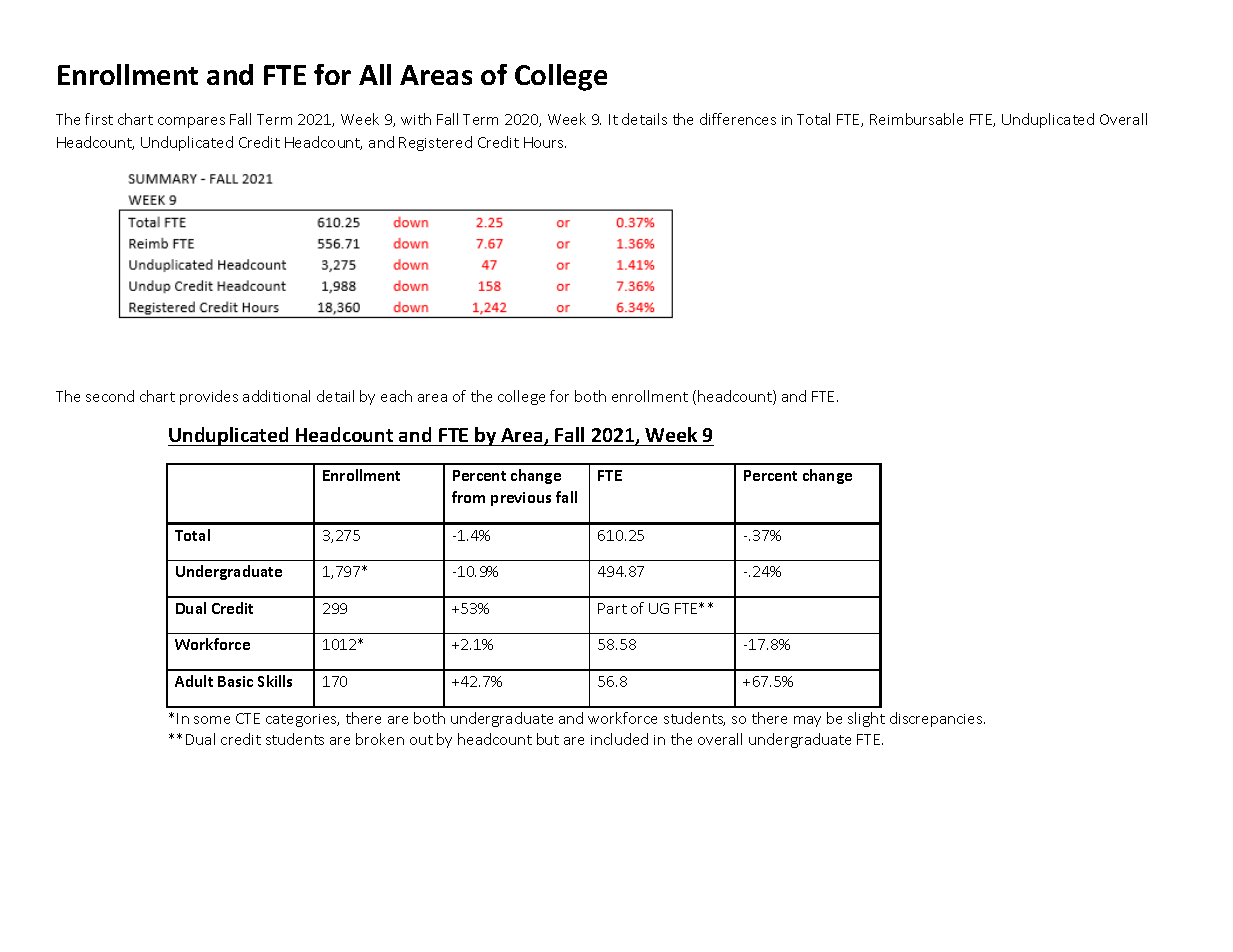 Image resolution: width=1233 pixels, height=952 pixels. Describe the element at coordinates (209, 397) in the image. I see `provides` at that location.
